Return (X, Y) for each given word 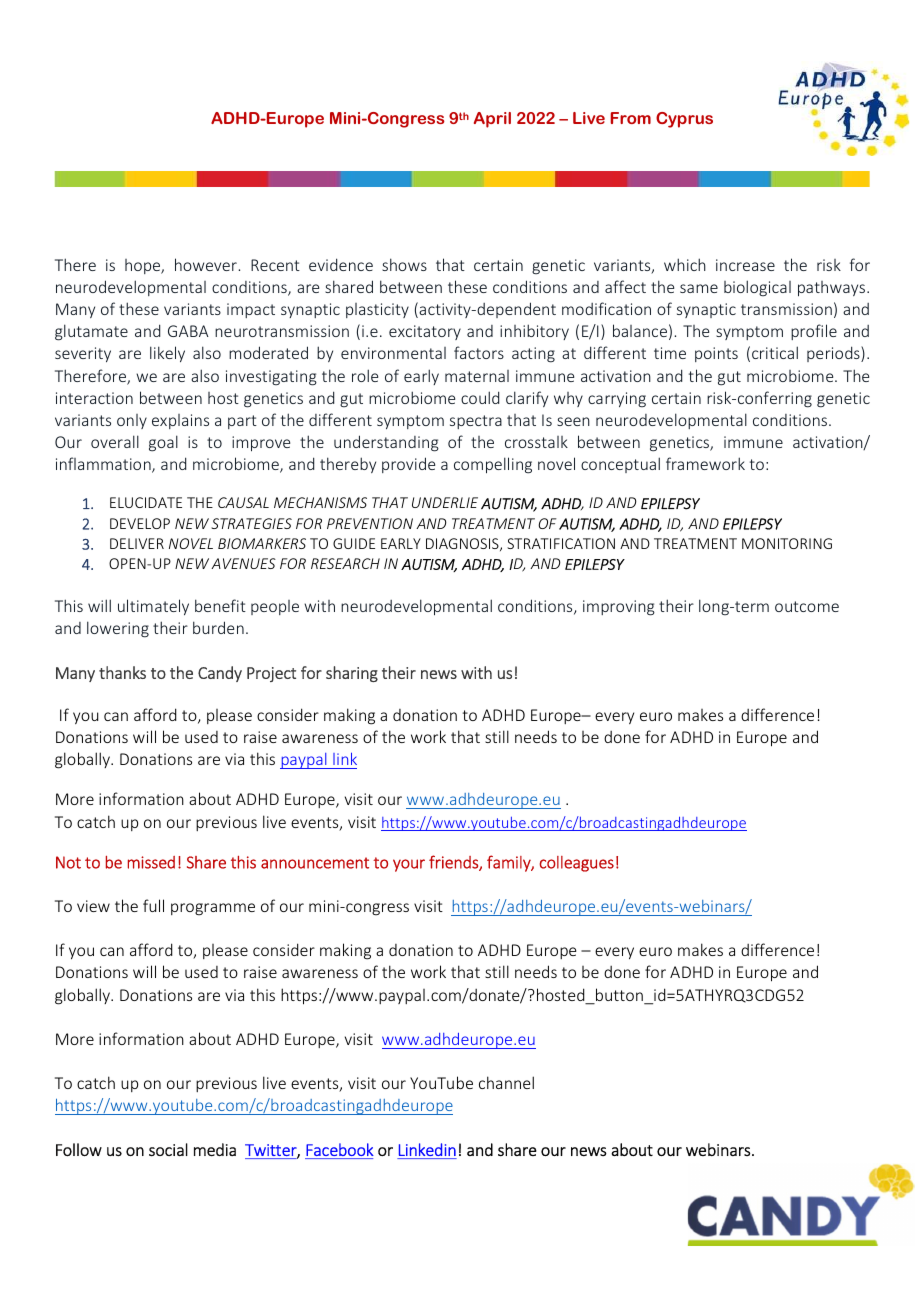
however (207, 264)
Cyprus (684, 120)
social (168, 1150)
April (492, 120)
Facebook (340, 1149)
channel (506, 1082)
